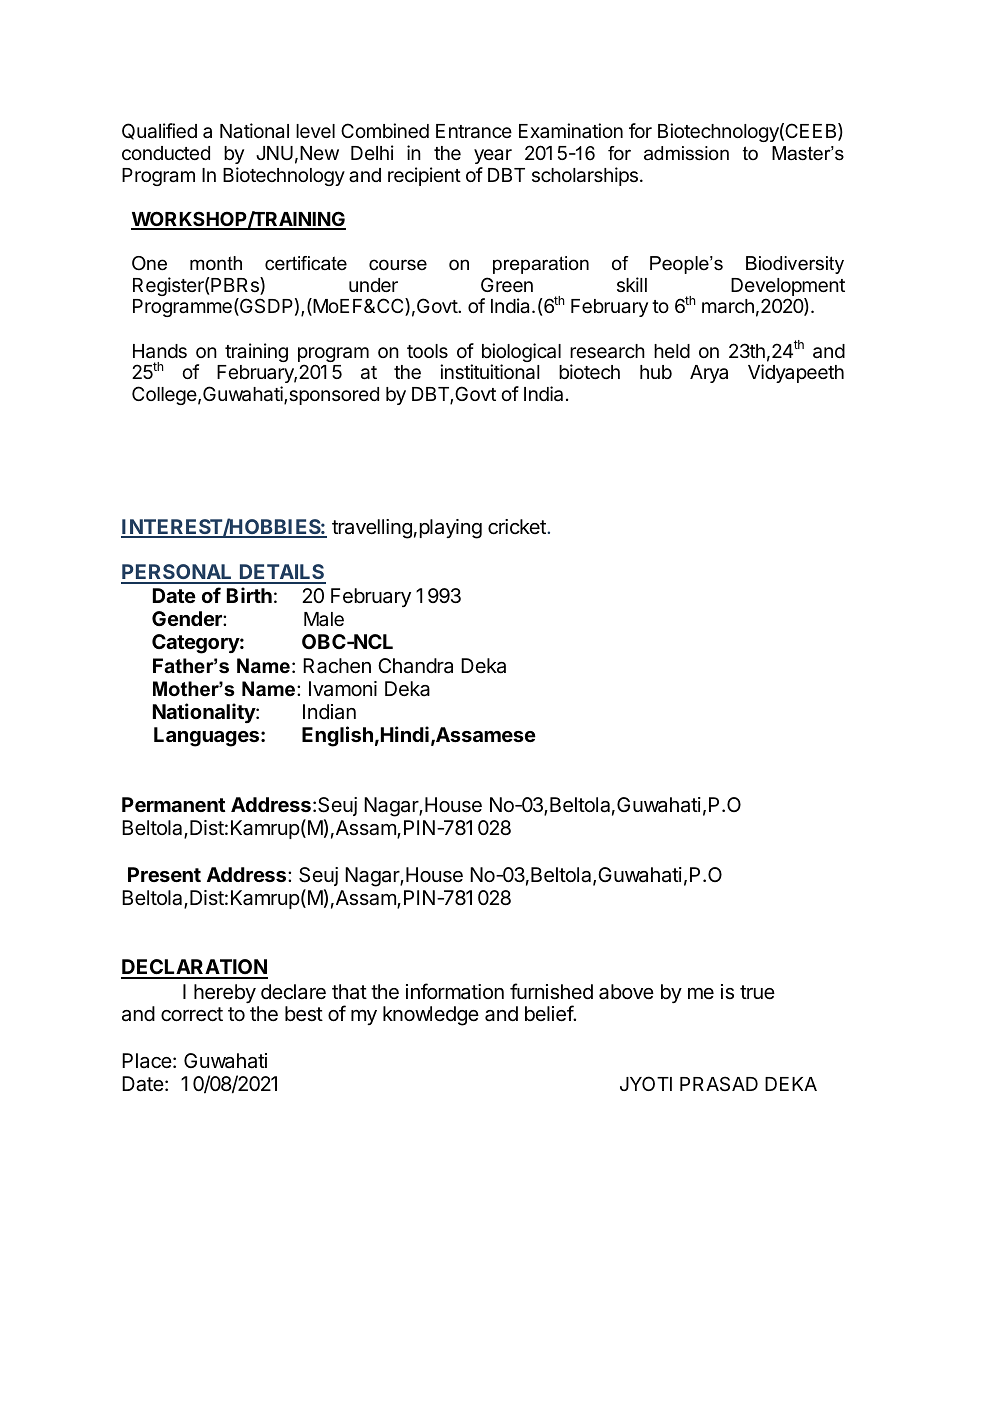 The image size is (1001, 1417). I want to click on conducted, so click(166, 153).
